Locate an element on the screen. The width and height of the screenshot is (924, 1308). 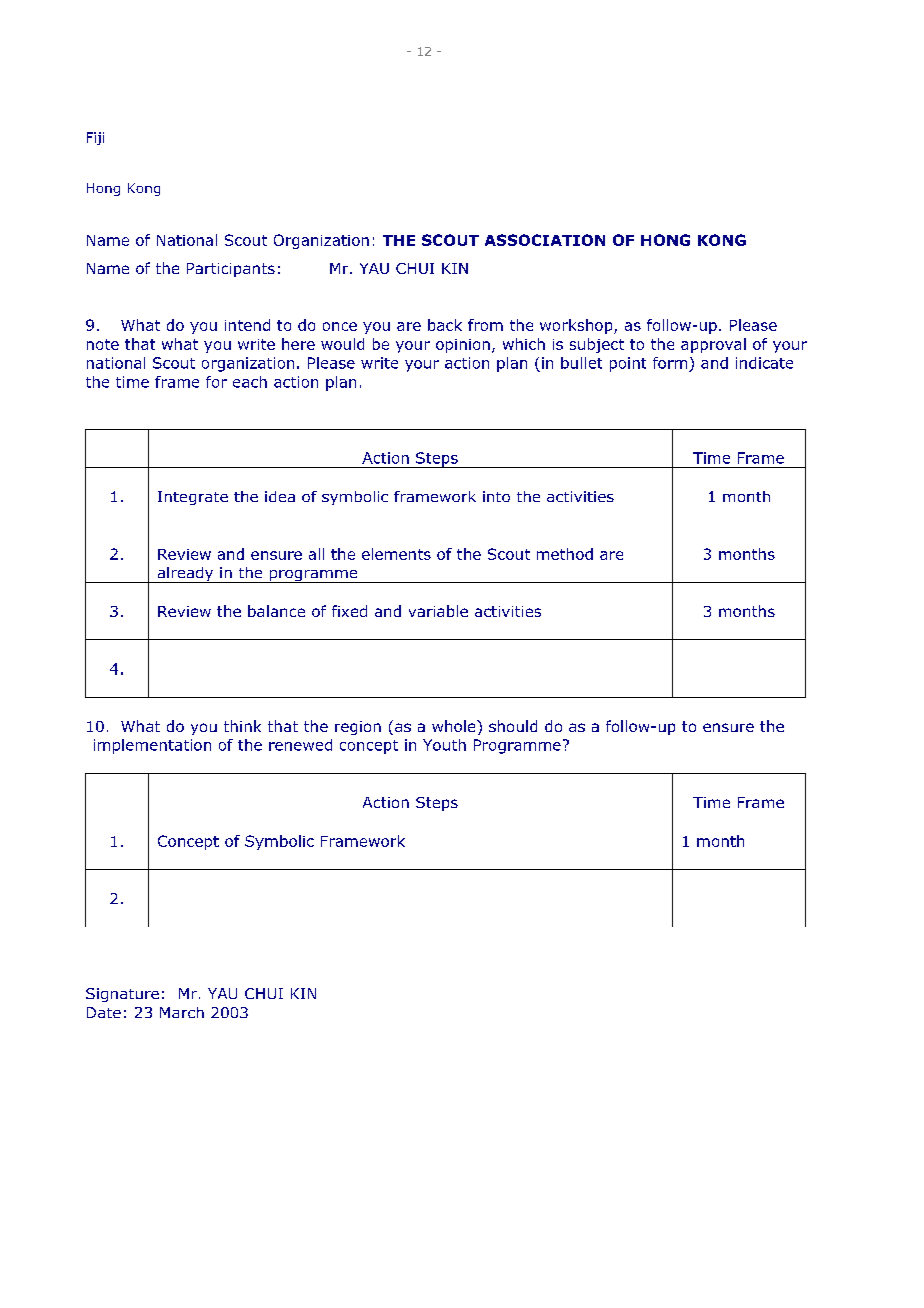
form is located at coordinates (670, 363).
